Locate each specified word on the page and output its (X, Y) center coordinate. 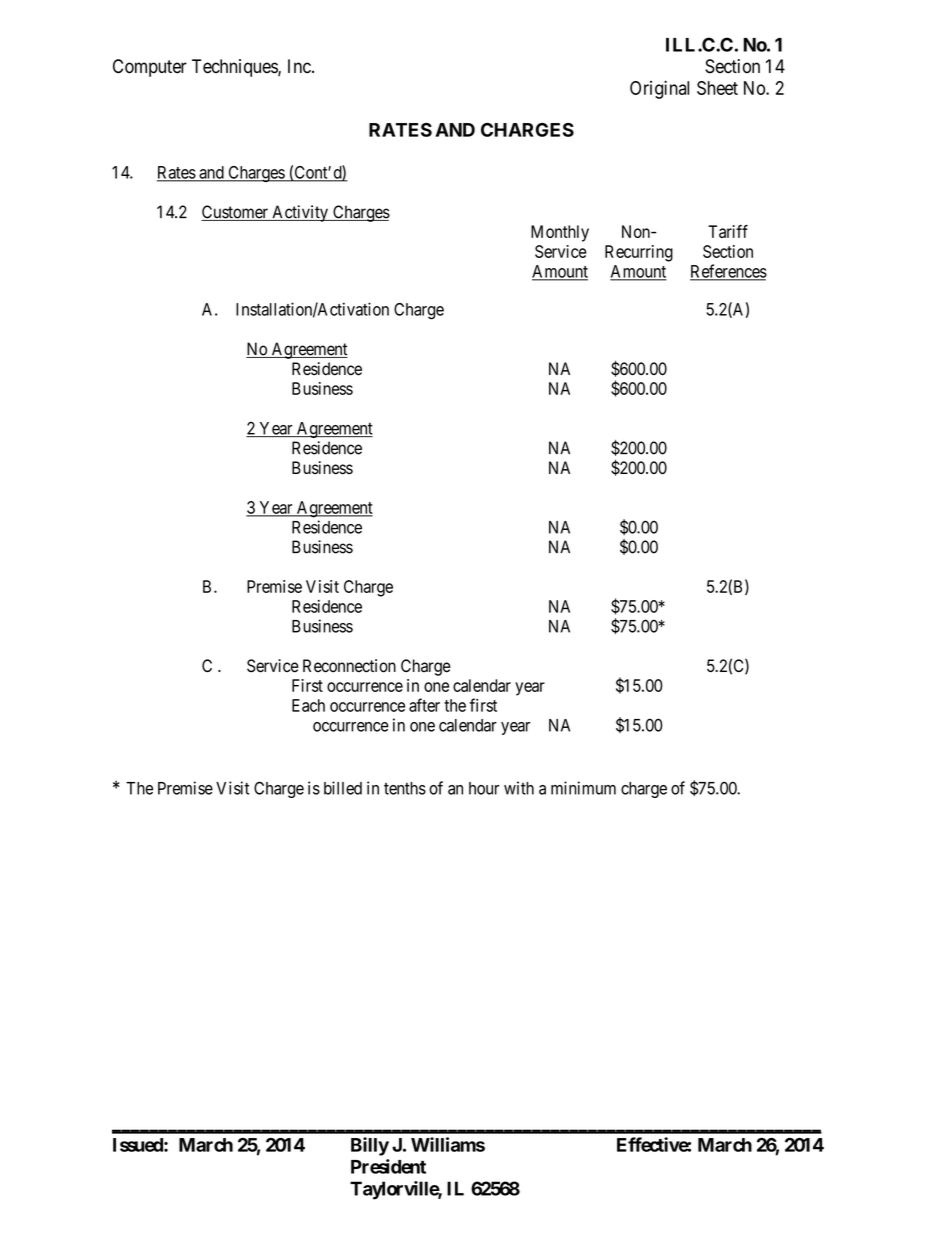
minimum (583, 788)
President (388, 1166)
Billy (370, 1146)
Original (659, 89)
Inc (299, 66)
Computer (150, 68)
